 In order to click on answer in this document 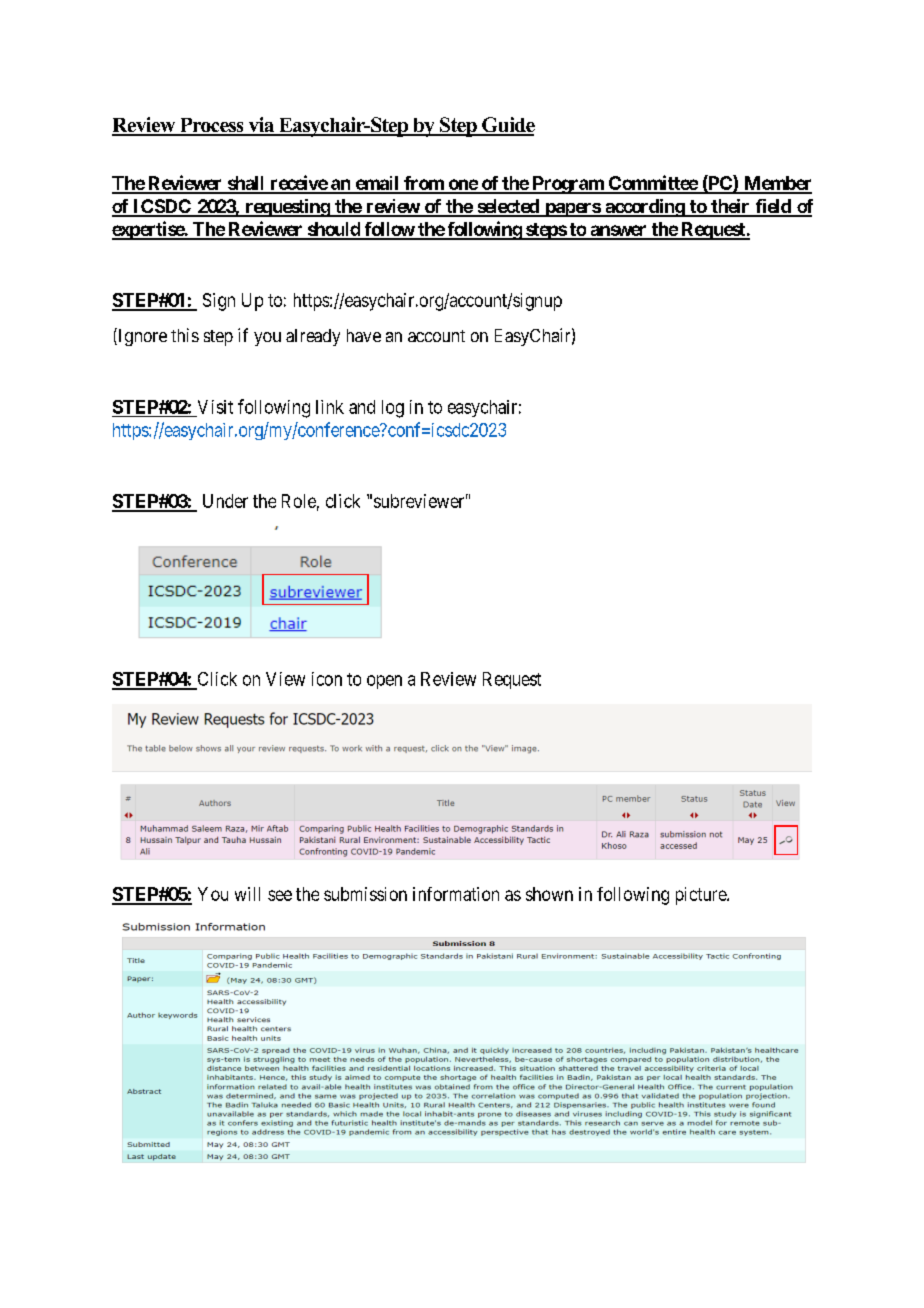, I will do `click(618, 232)`.
